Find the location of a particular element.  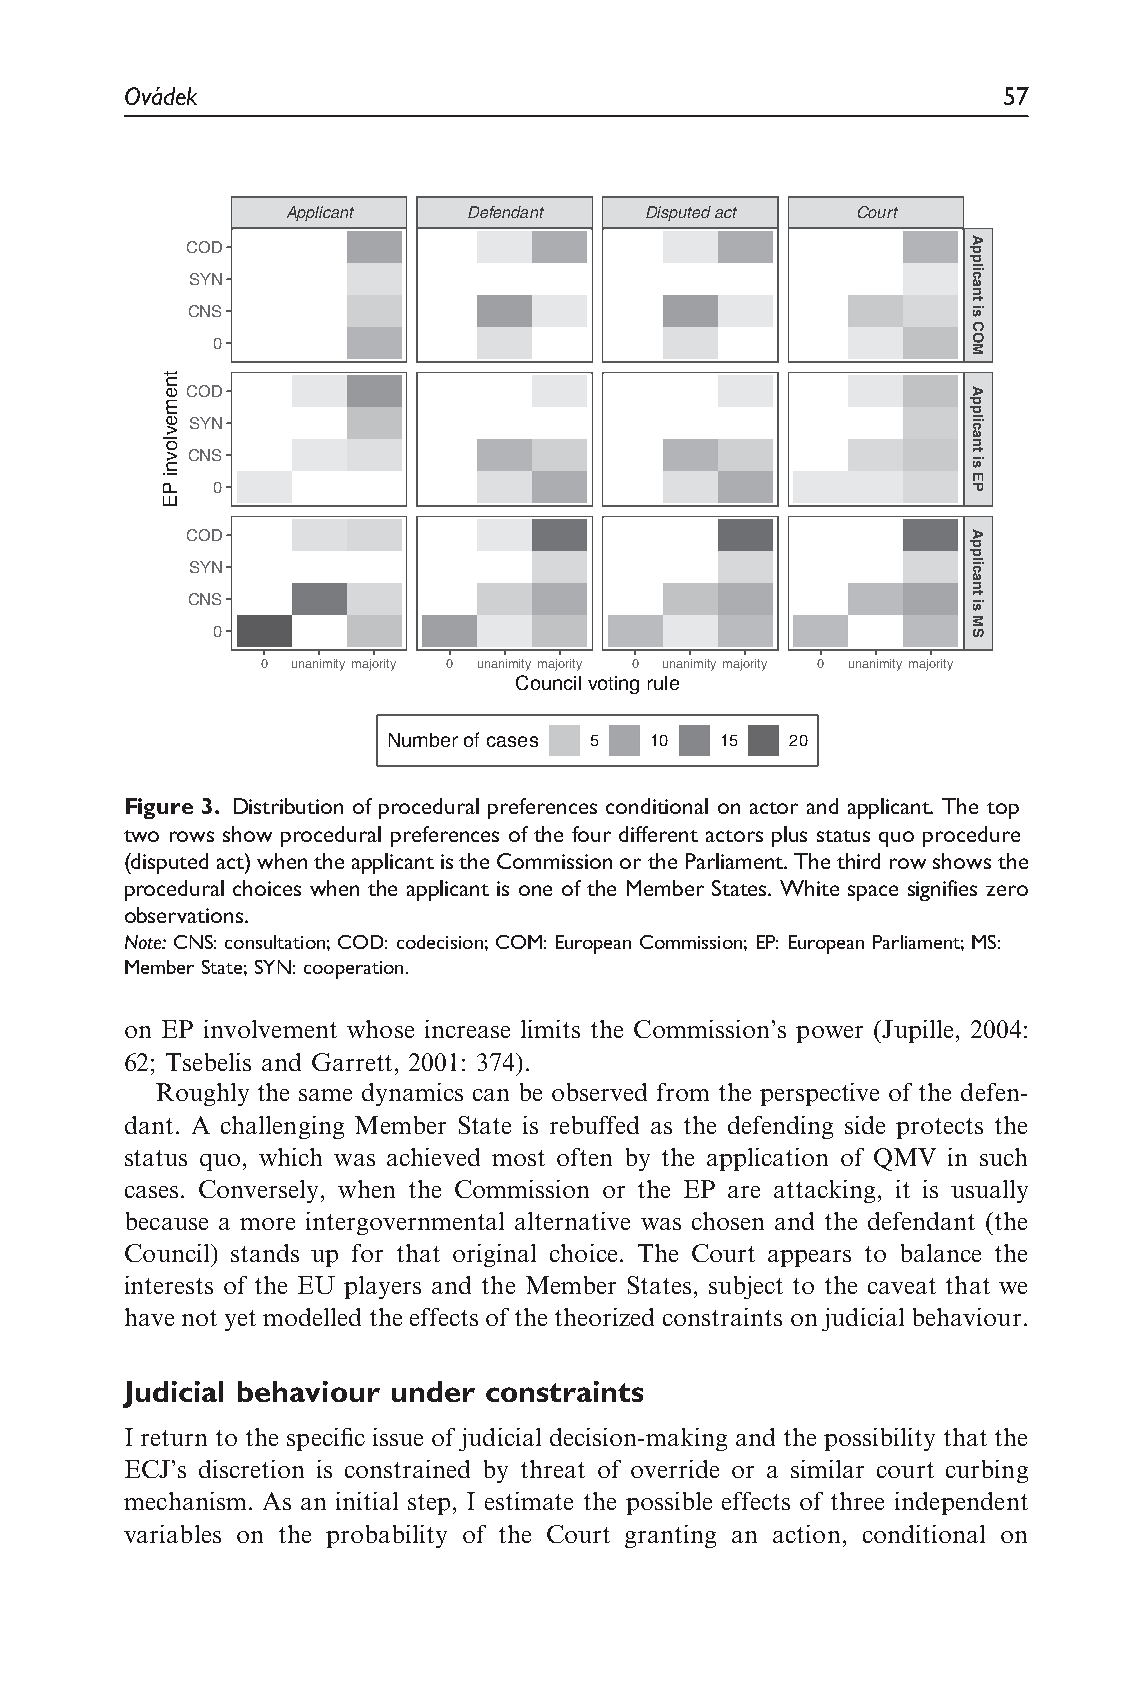

limits is located at coordinates (550, 1029).
